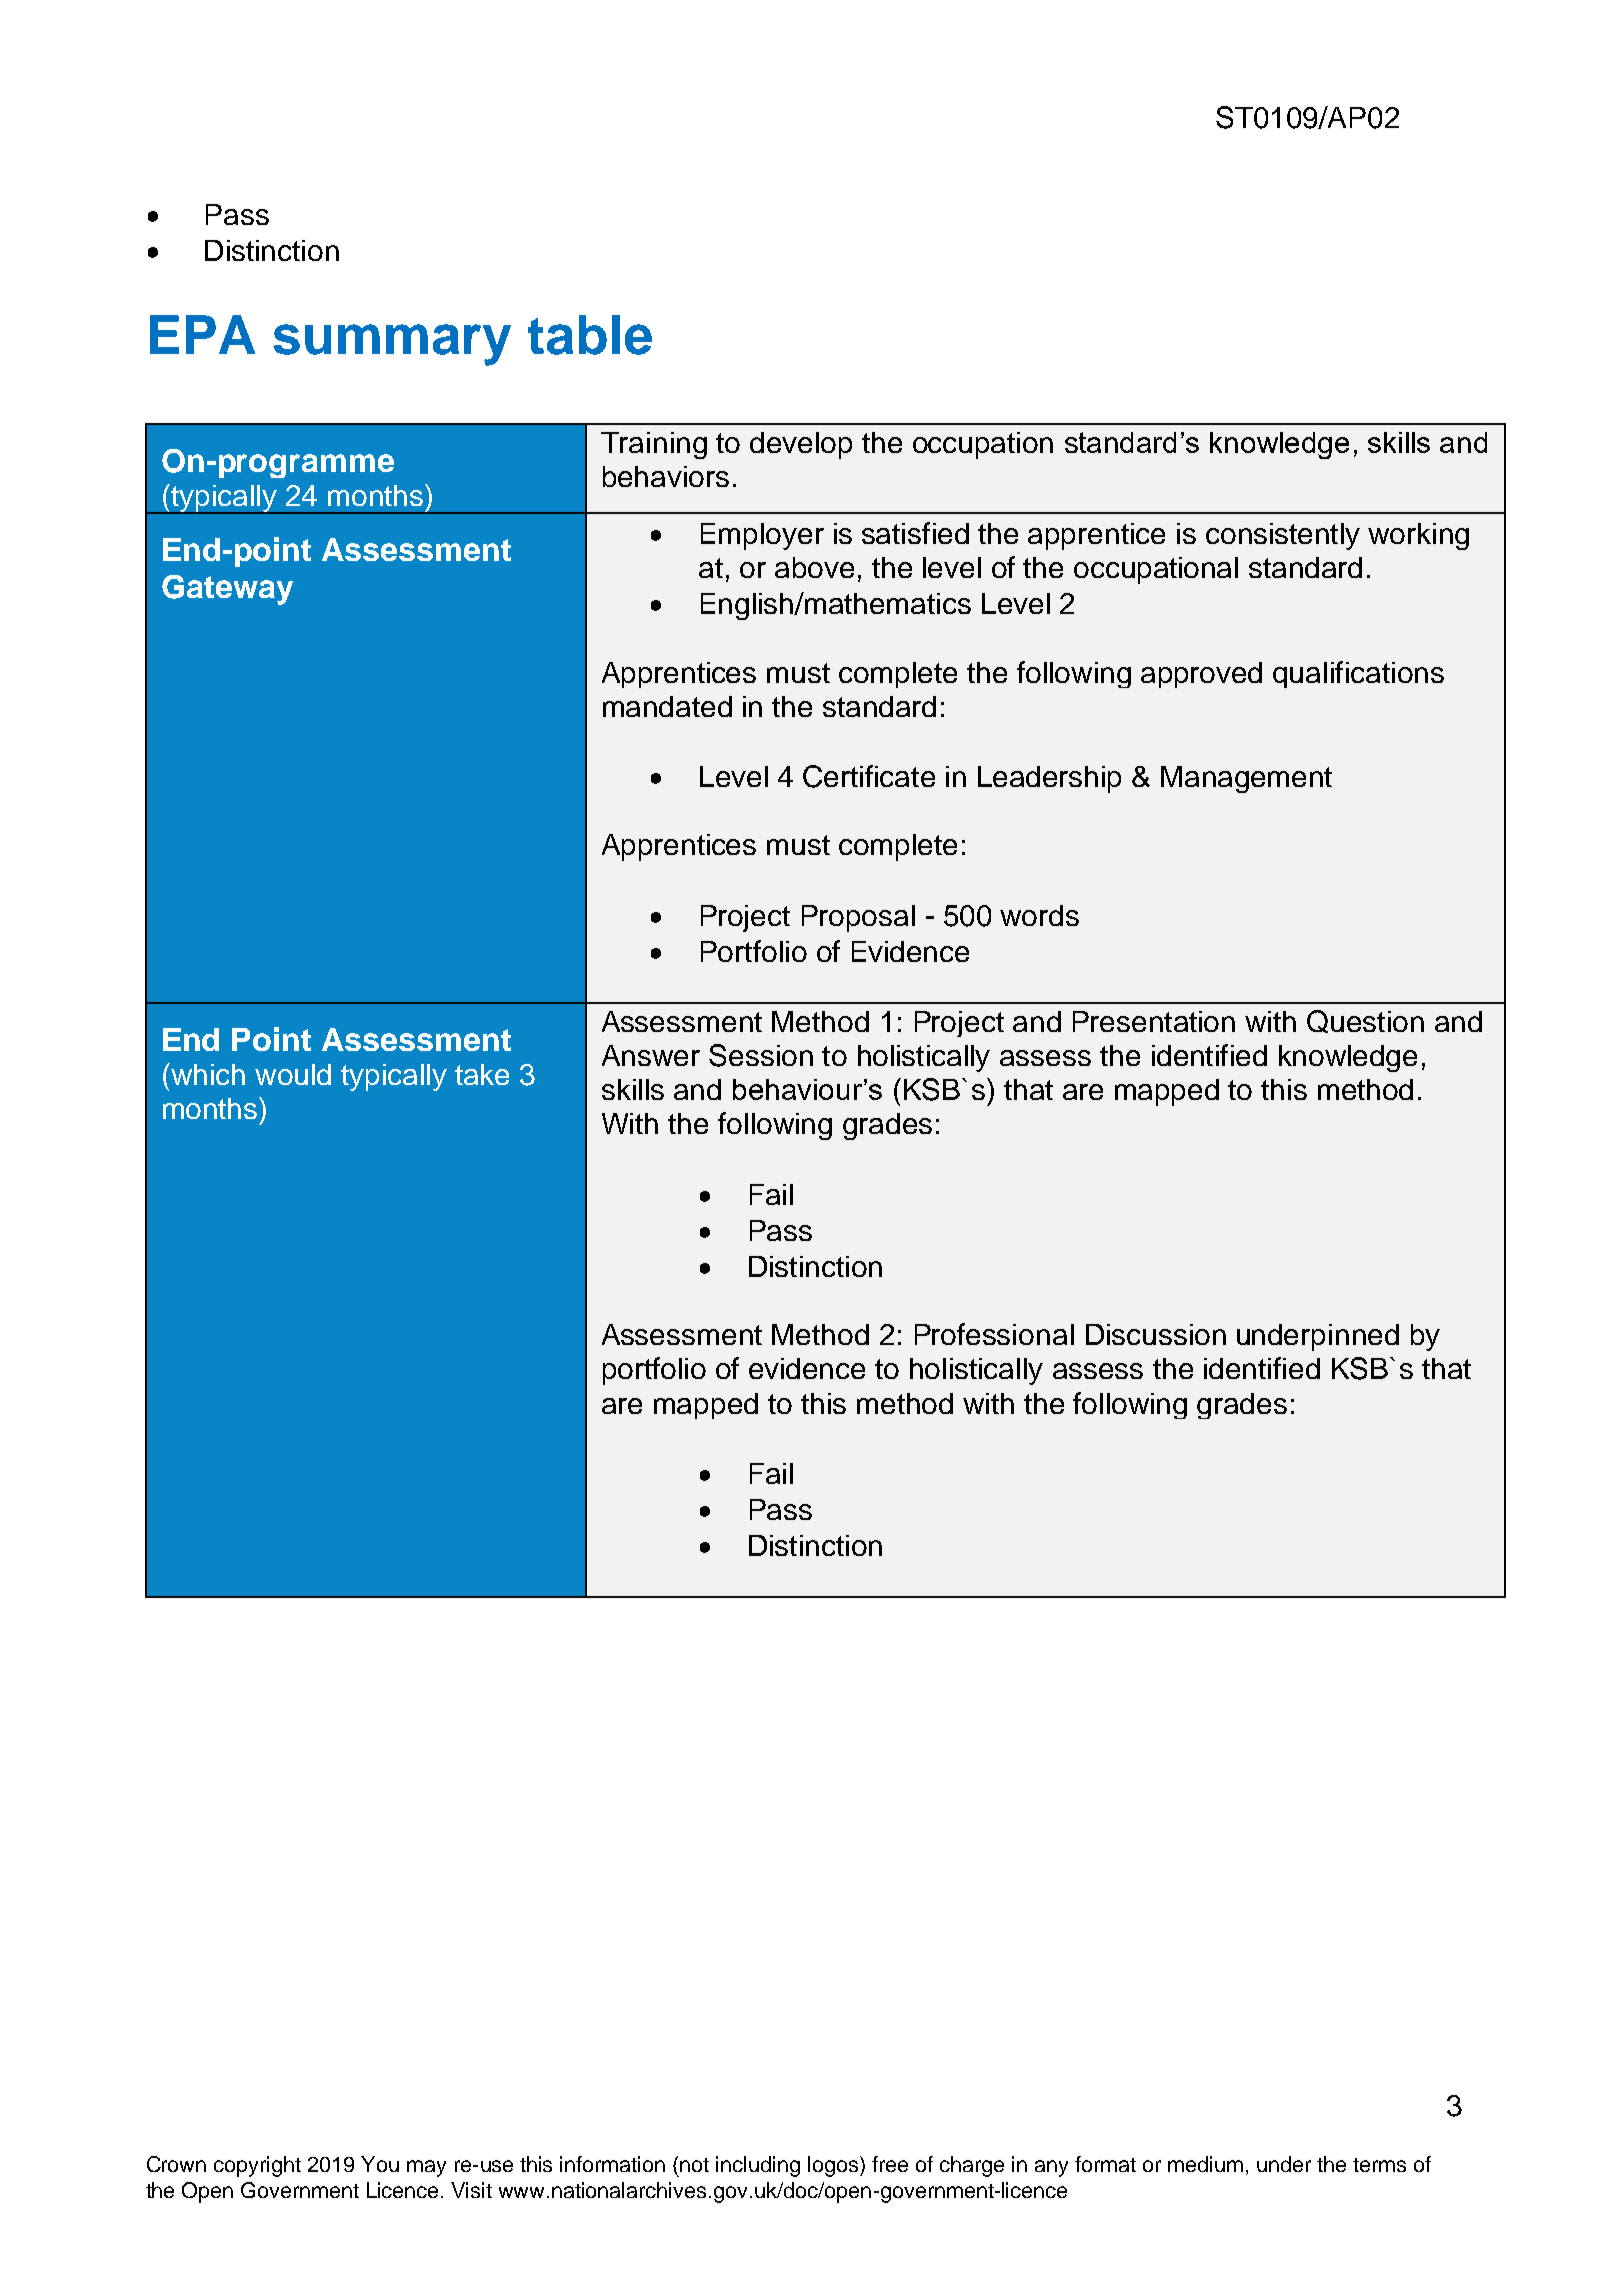 This screenshot has width=1608, height=2274. Describe the element at coordinates (858, 918) in the screenshot. I see `Proposal` at that location.
